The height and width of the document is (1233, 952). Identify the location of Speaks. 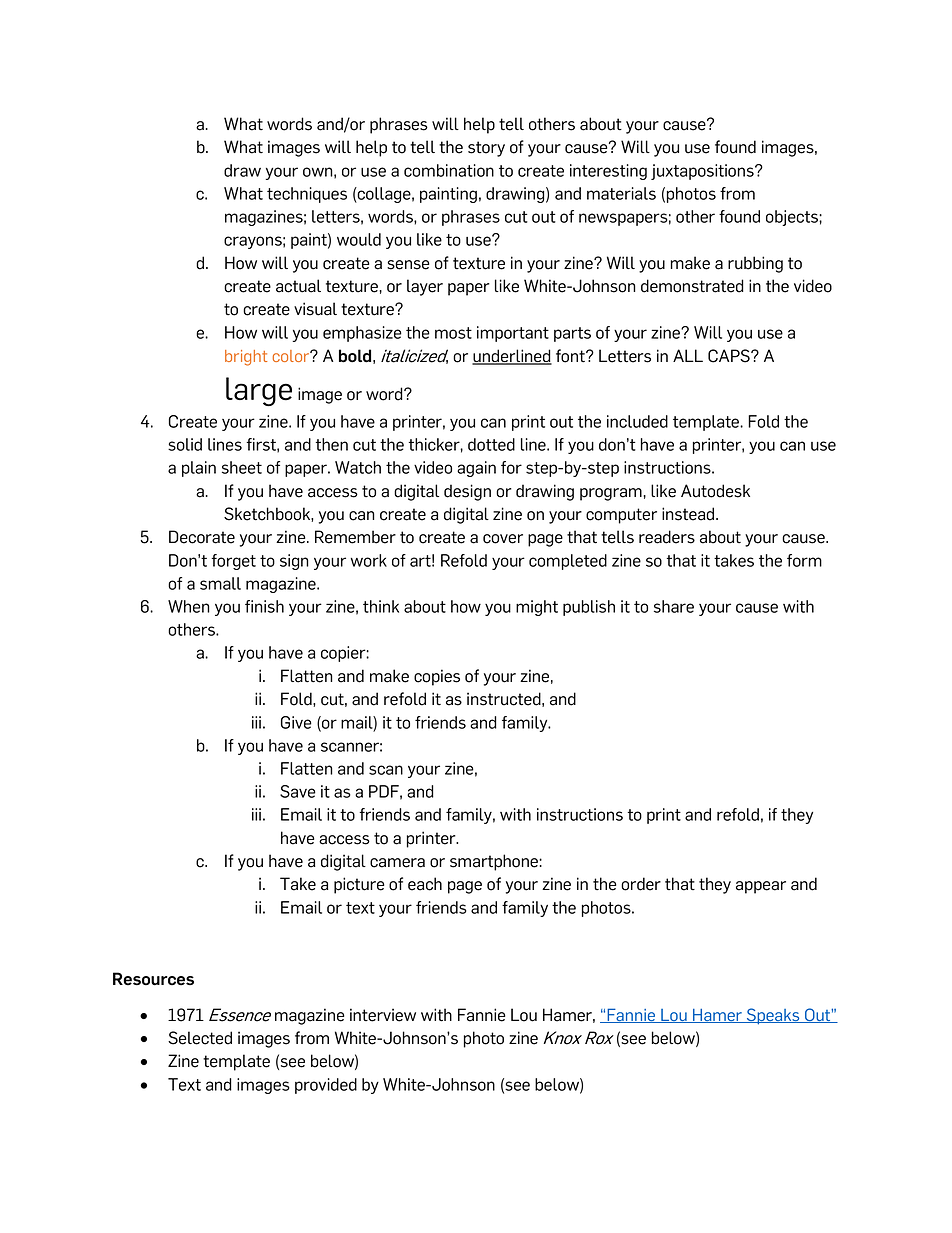
(773, 1016).
